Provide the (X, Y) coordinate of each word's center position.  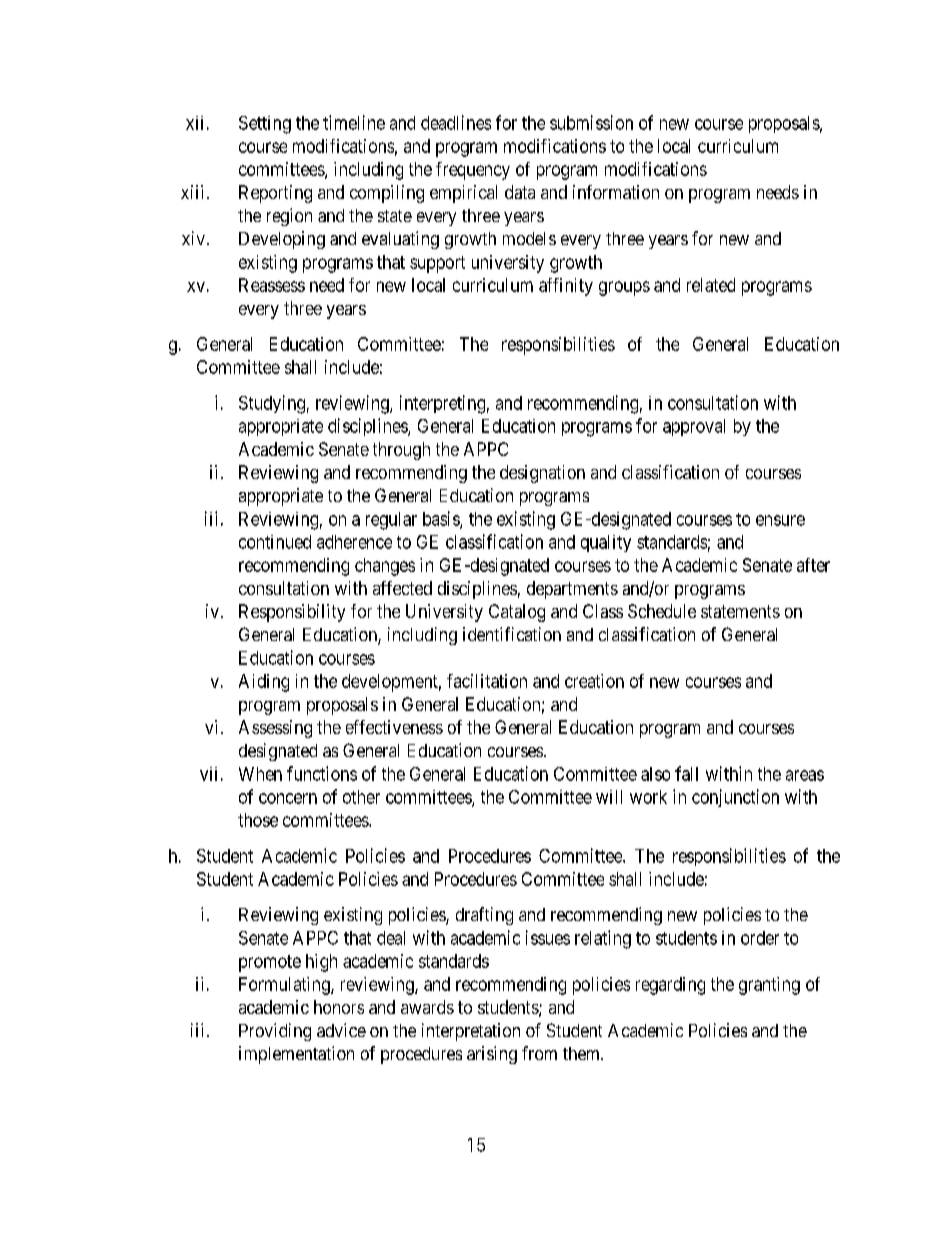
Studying (272, 404)
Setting (265, 125)
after (813, 565)
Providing (275, 1032)
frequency (473, 171)
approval (694, 427)
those (258, 820)
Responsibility (292, 613)
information (616, 192)
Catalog (517, 613)
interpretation (471, 1032)
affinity (566, 287)
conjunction (735, 798)
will (609, 797)
